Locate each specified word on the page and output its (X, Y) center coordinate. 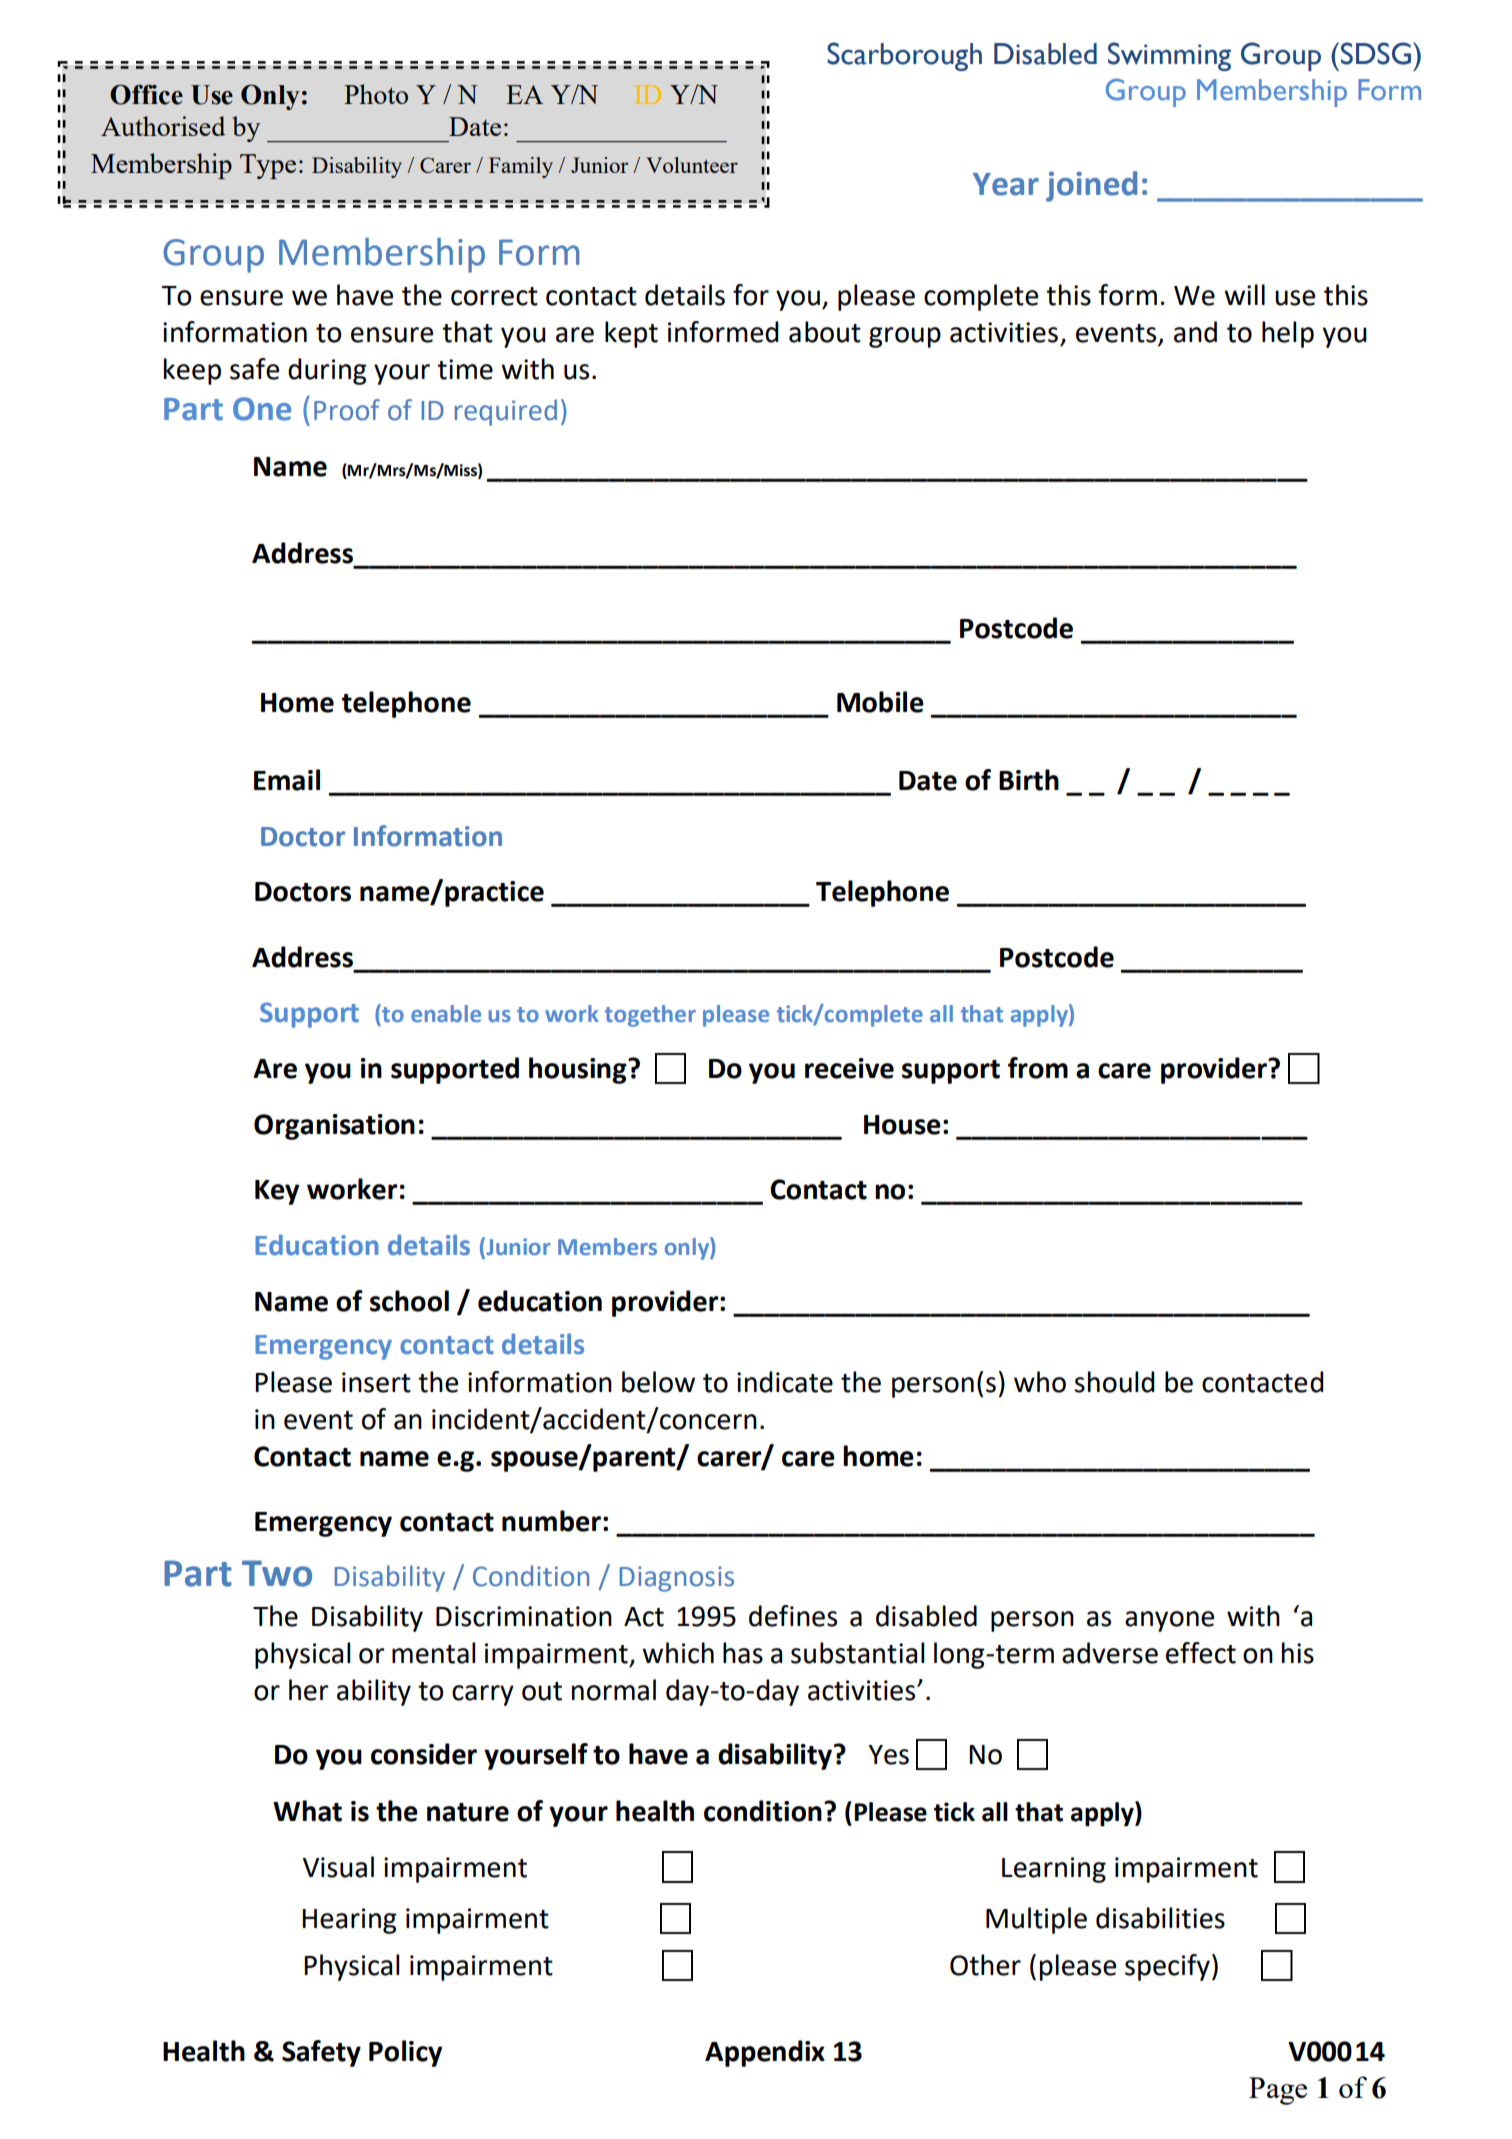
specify (1167, 1967)
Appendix (765, 2053)
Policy (405, 2053)
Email (287, 780)
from (1038, 1068)
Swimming (1169, 56)
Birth (1029, 780)
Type (268, 166)
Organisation (334, 1127)
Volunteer (692, 165)
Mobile (880, 702)
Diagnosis (677, 1579)
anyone (1169, 1621)
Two (277, 1573)
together (650, 1016)
